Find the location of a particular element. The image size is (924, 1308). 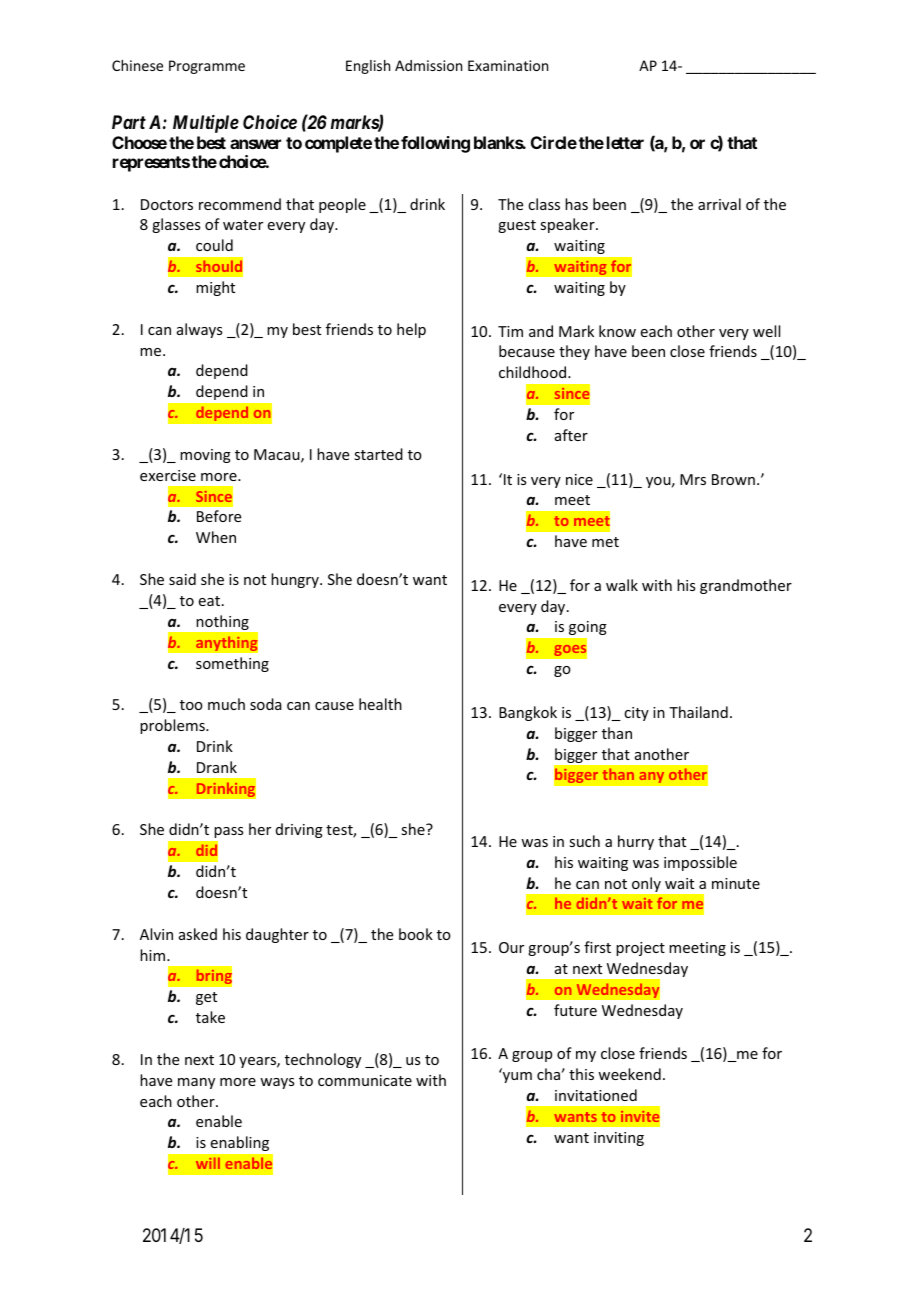

enabling is located at coordinates (240, 1143).
